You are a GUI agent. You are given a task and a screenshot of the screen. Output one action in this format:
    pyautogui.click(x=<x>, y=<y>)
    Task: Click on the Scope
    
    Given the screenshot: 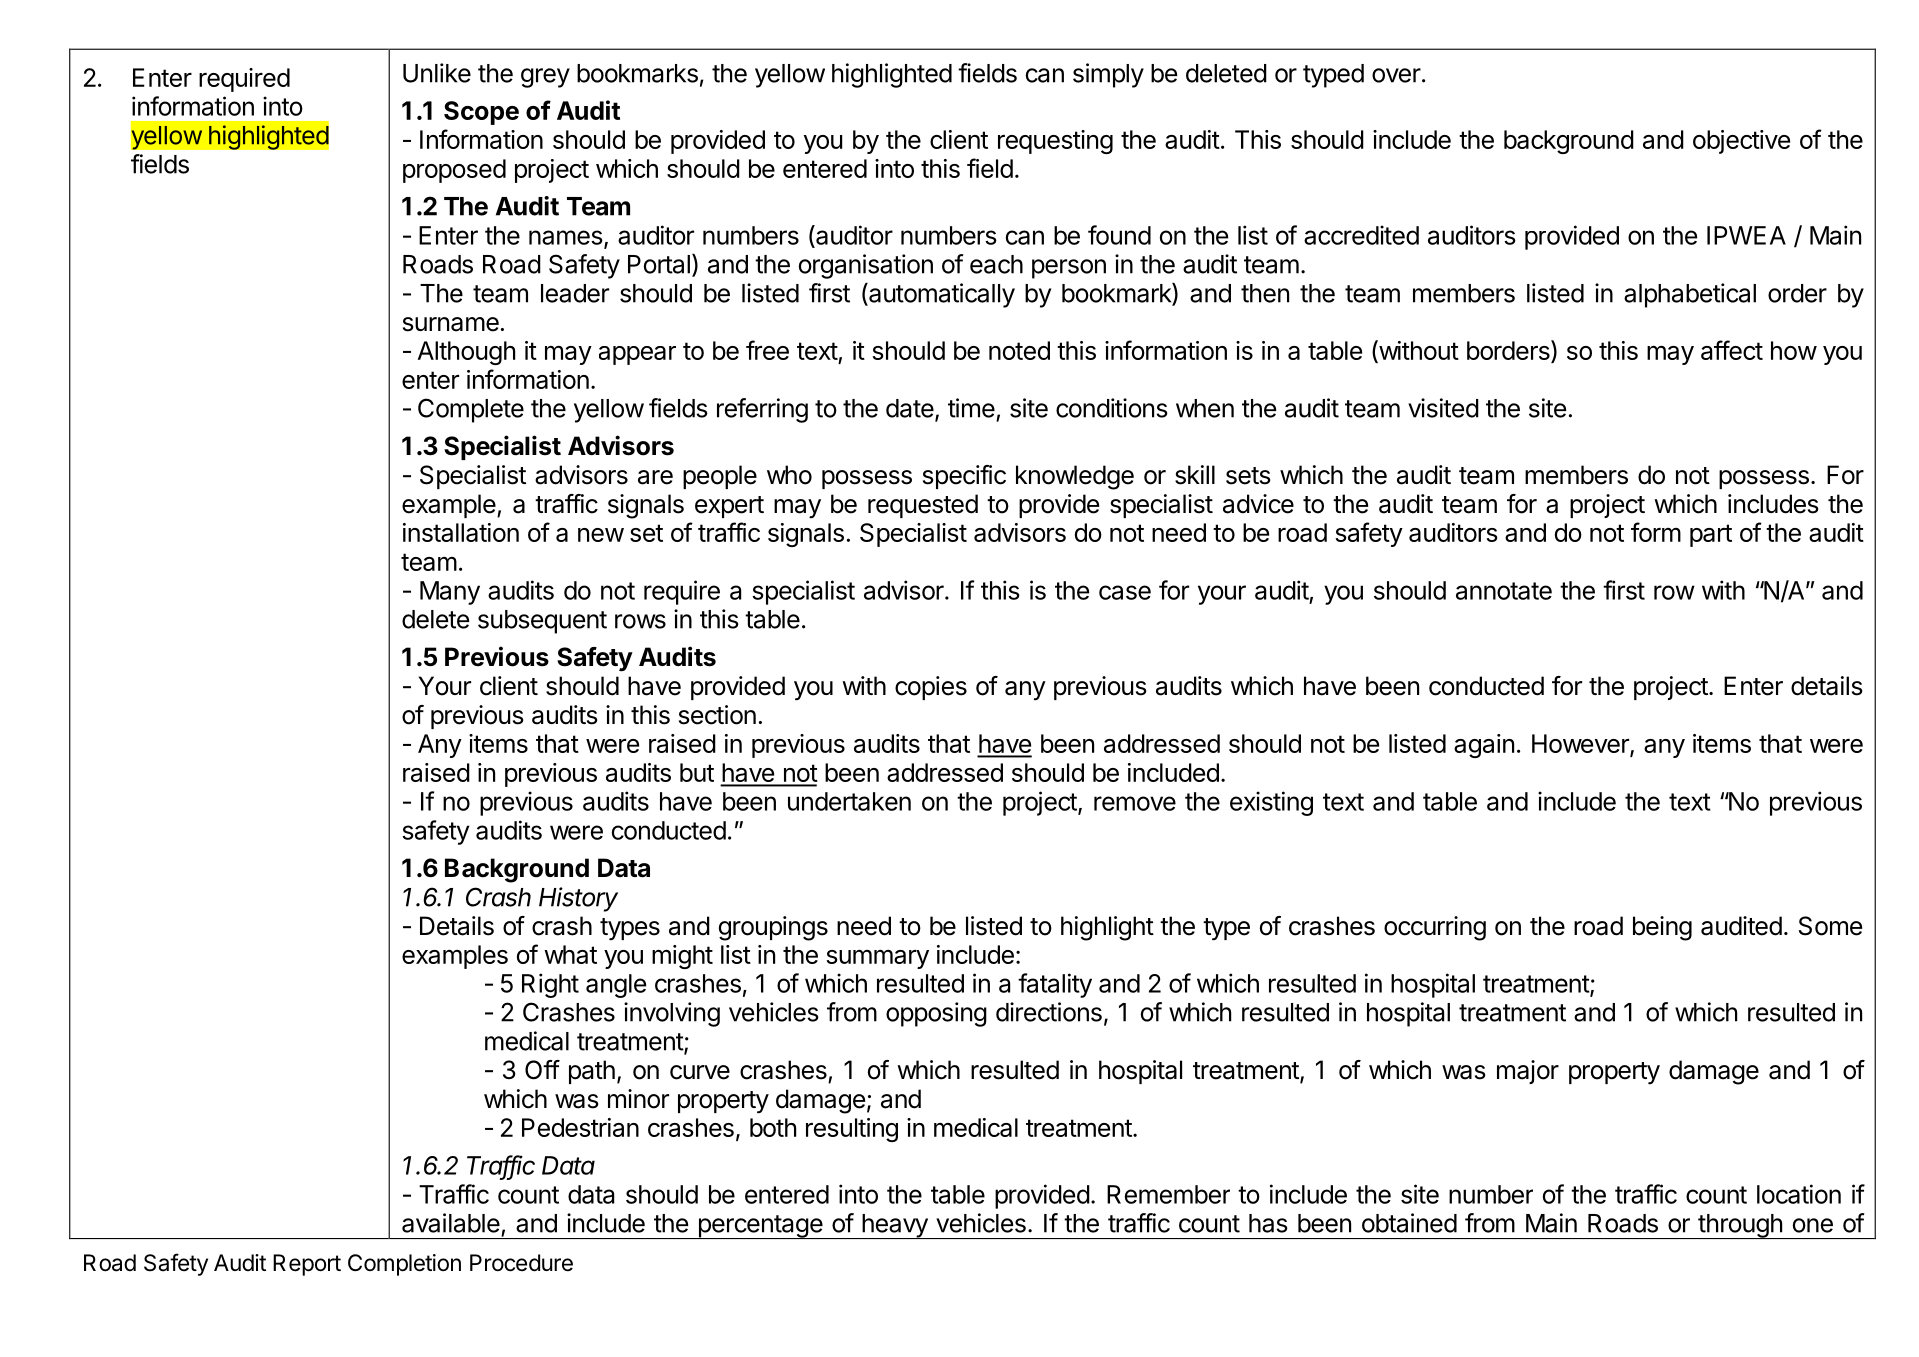 What is the action you would take?
    pyautogui.click(x=481, y=113)
